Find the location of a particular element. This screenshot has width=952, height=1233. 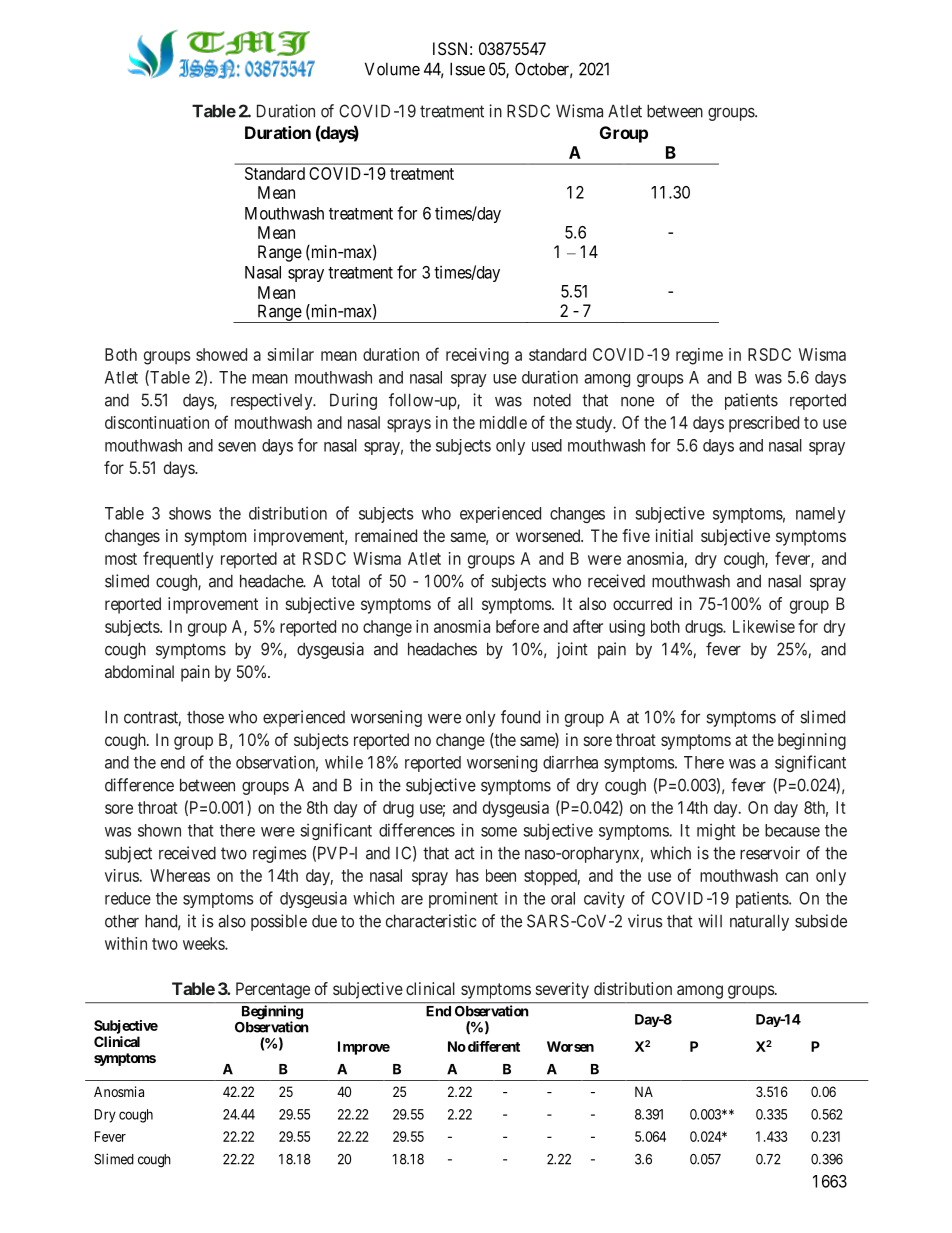

none is located at coordinates (637, 402).
